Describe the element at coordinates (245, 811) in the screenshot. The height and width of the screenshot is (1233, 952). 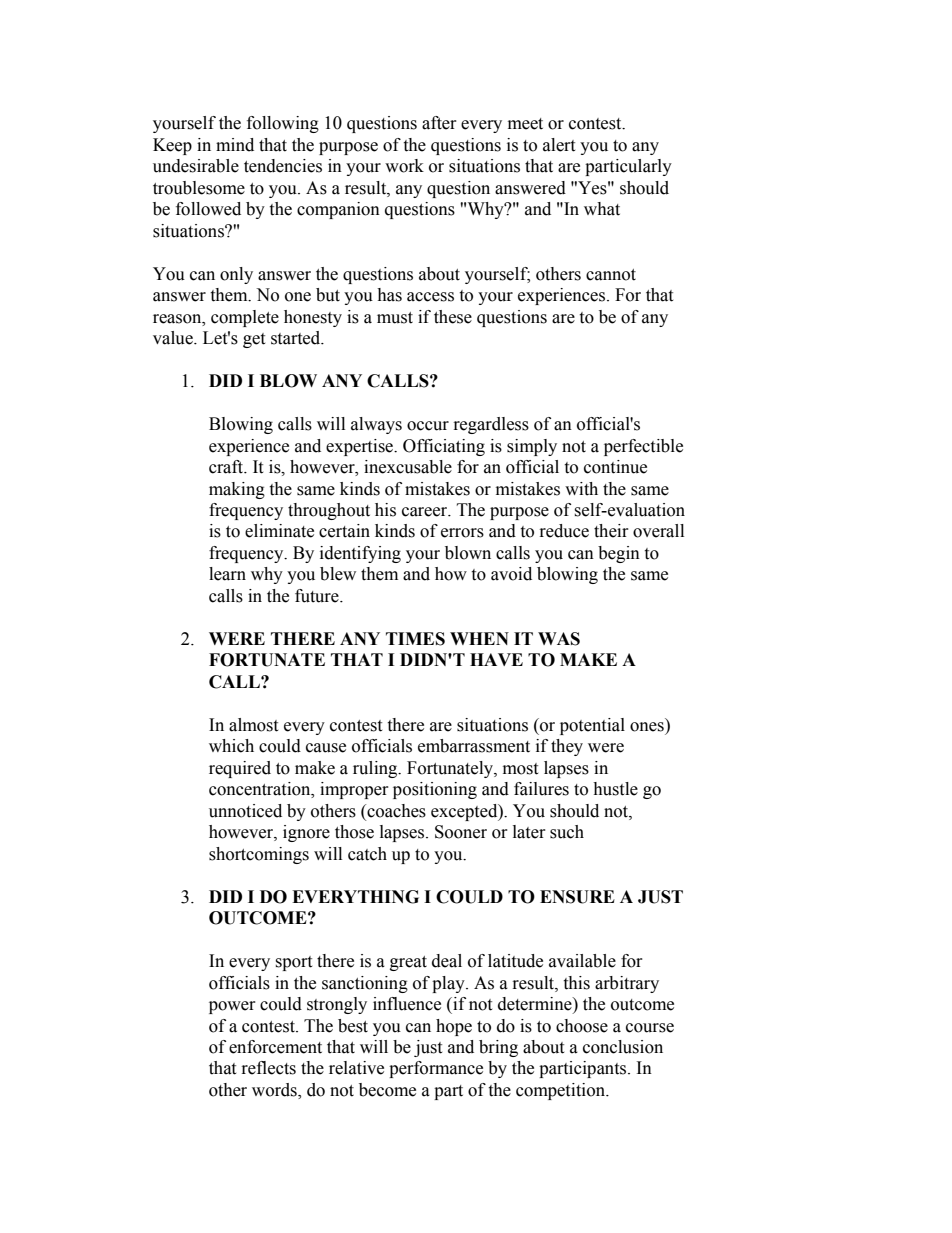
I see `unnoticed` at that location.
